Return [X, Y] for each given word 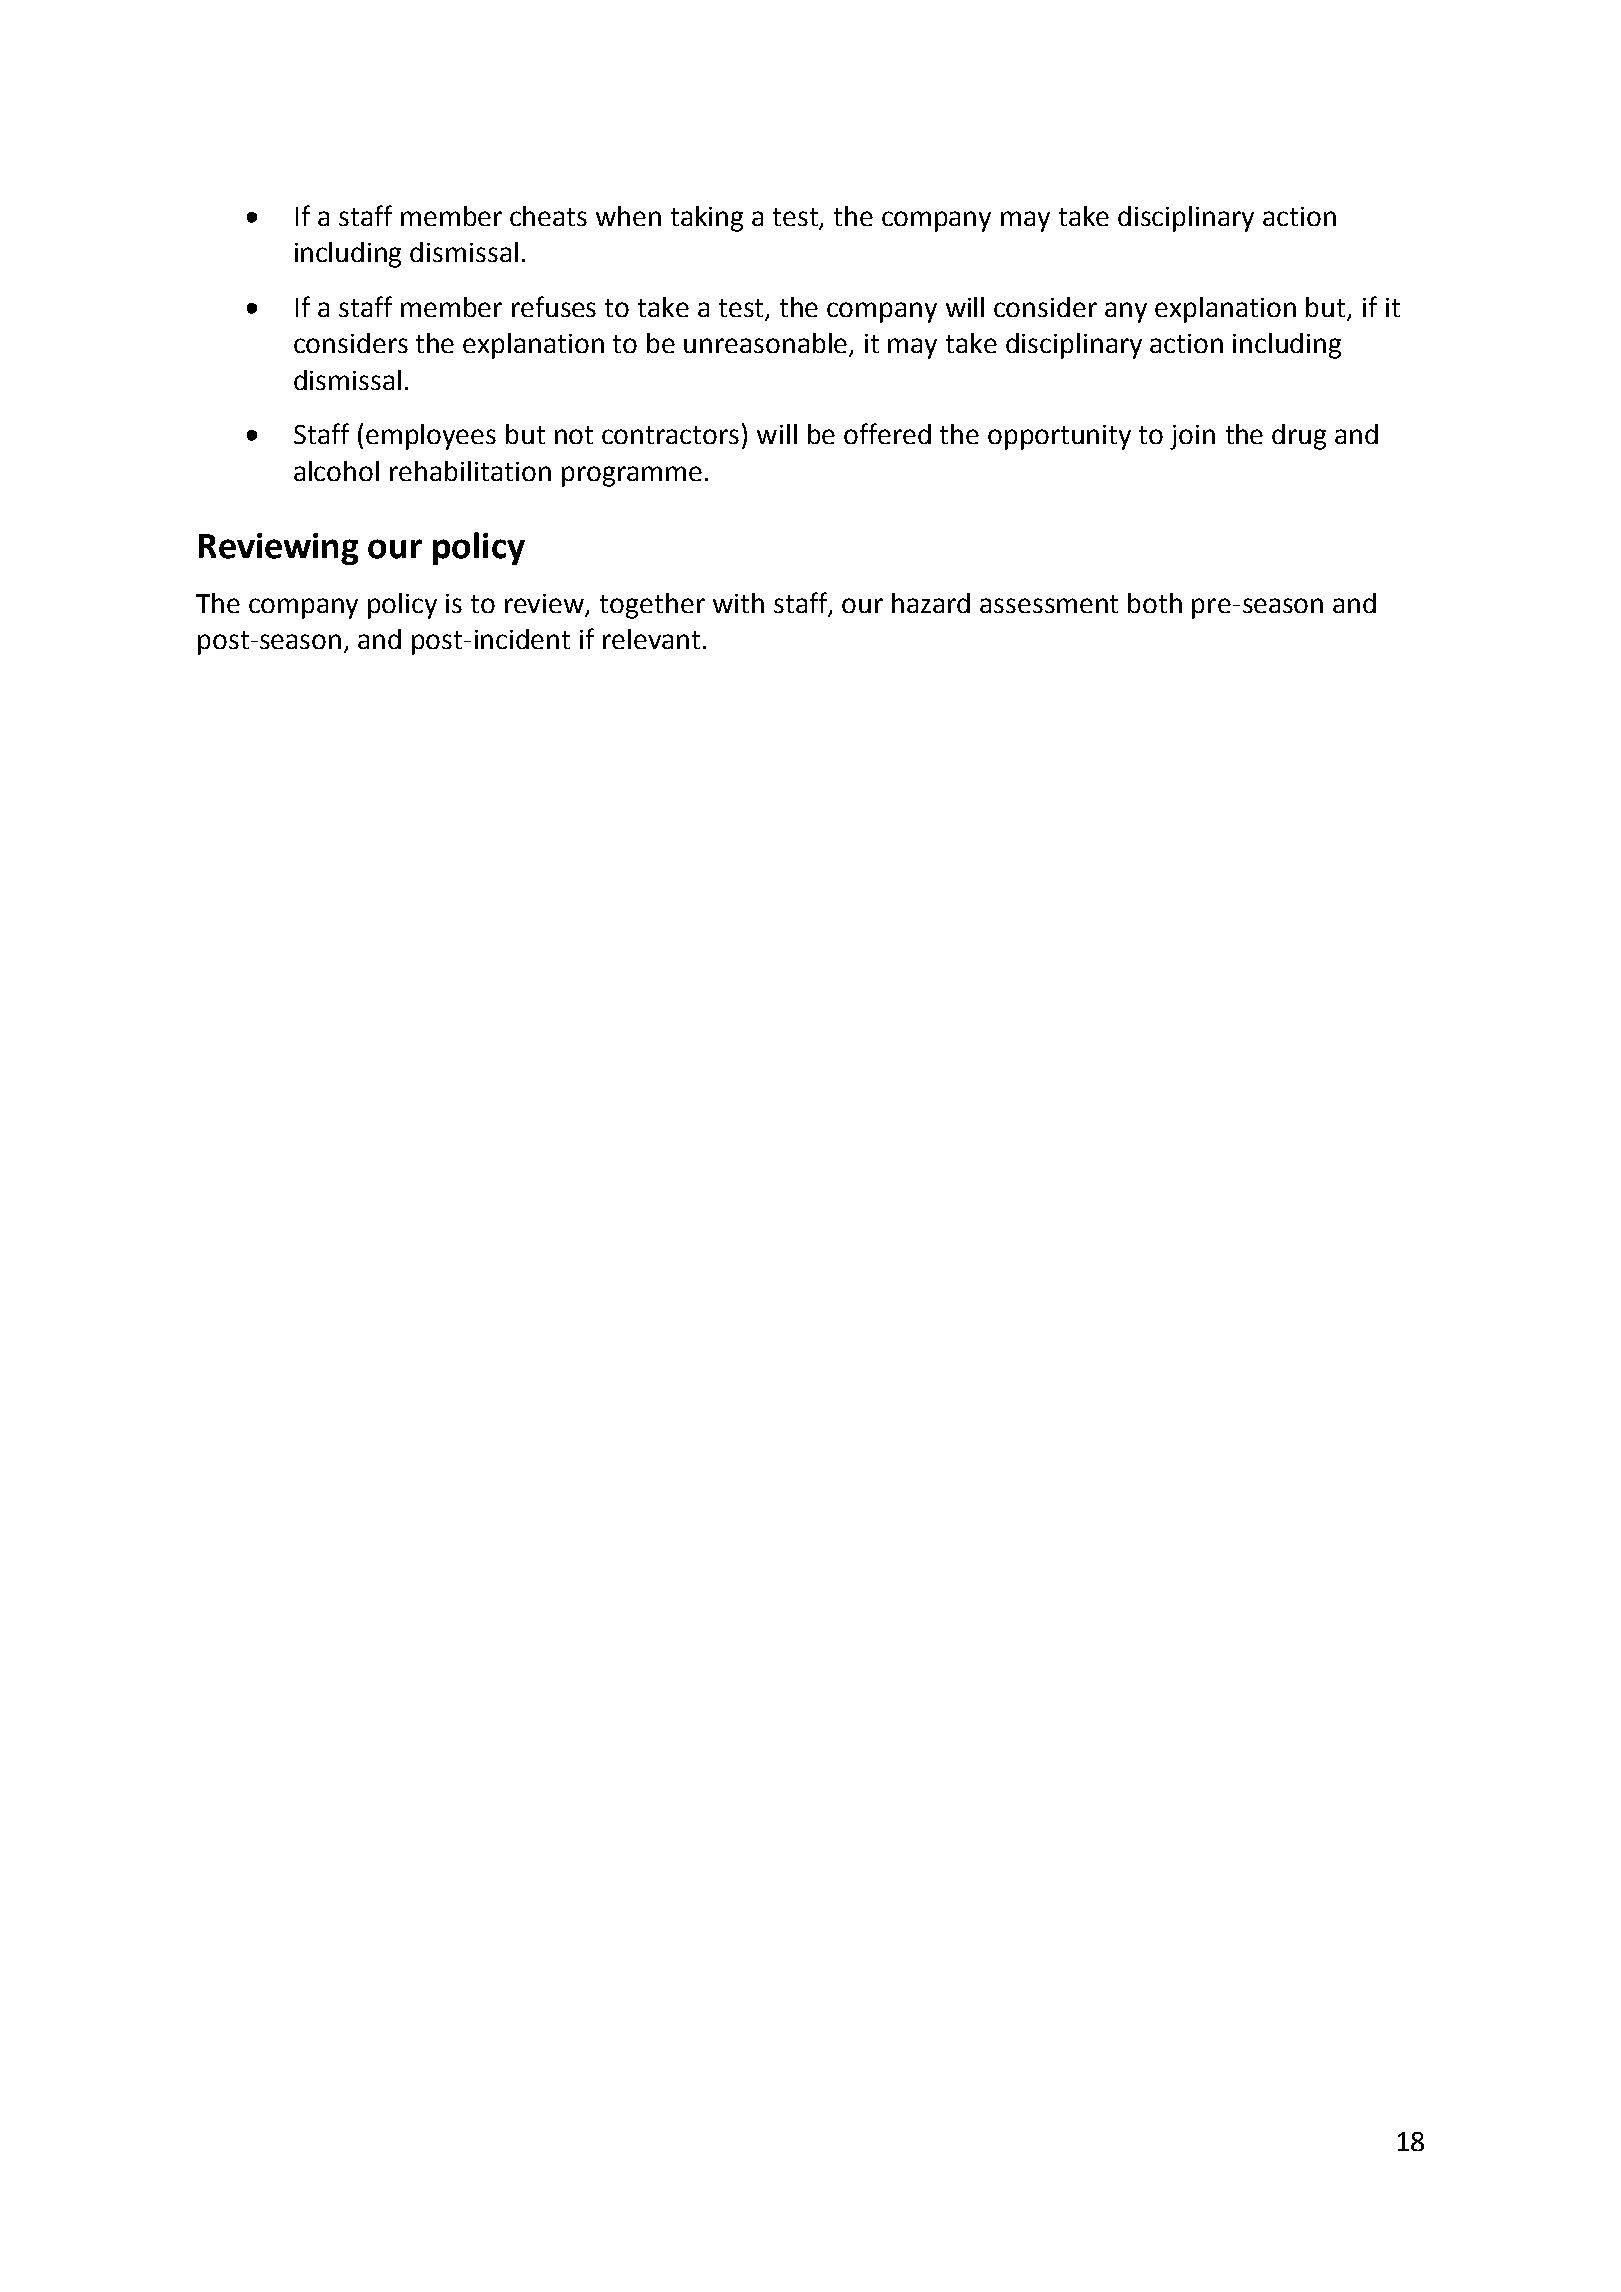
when [628, 216]
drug [1299, 437]
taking [707, 219]
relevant [651, 639]
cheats [548, 216]
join [1192, 437]
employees [431, 437]
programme [632, 476]
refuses [554, 306]
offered [887, 433]
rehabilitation [470, 471]
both [1155, 603]
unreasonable [767, 344]
